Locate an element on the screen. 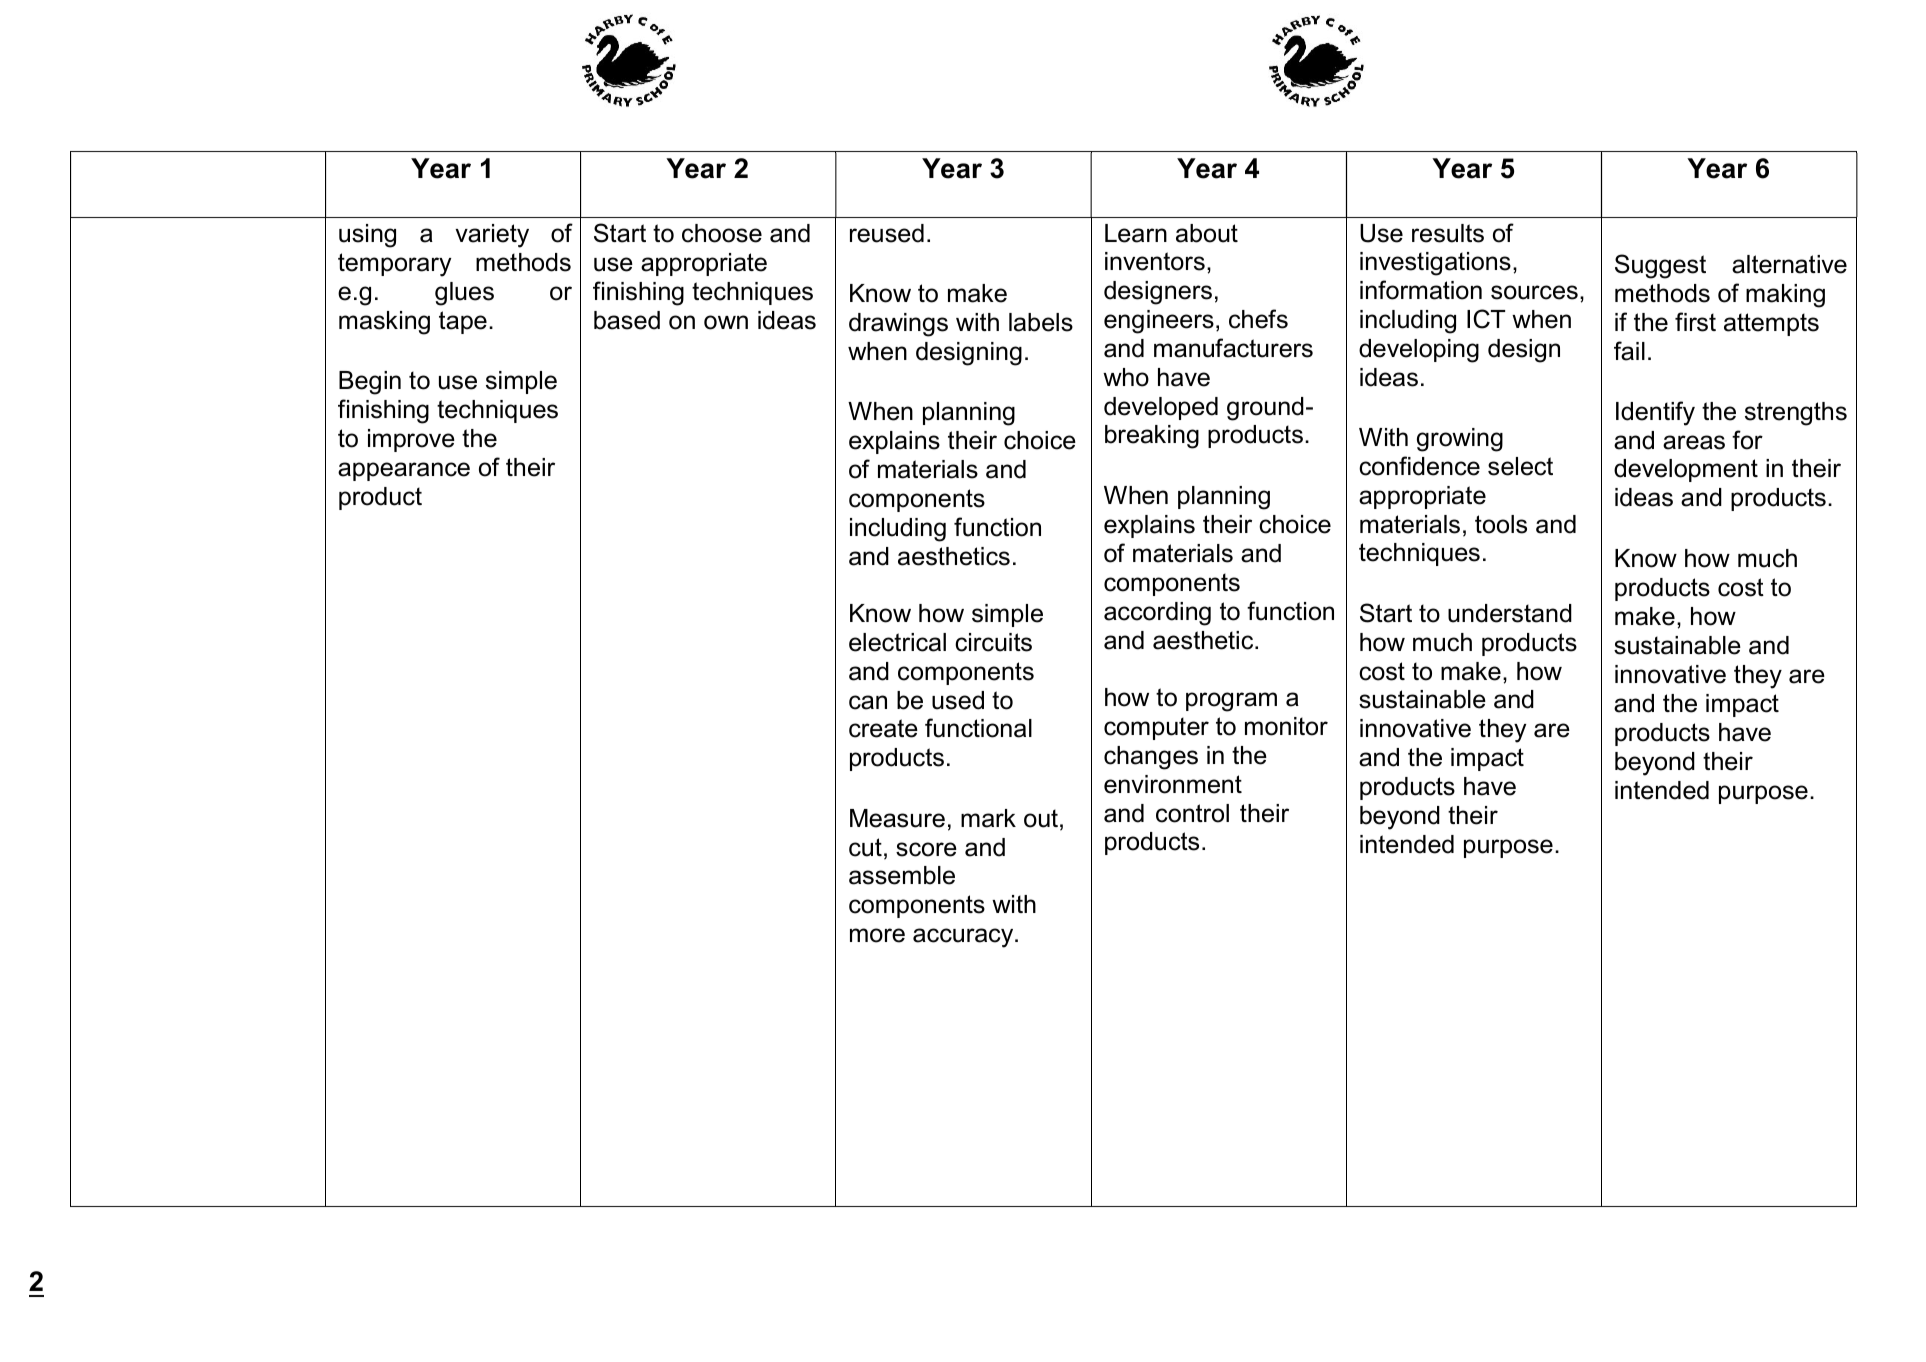  Suggest is located at coordinates (1660, 266).
